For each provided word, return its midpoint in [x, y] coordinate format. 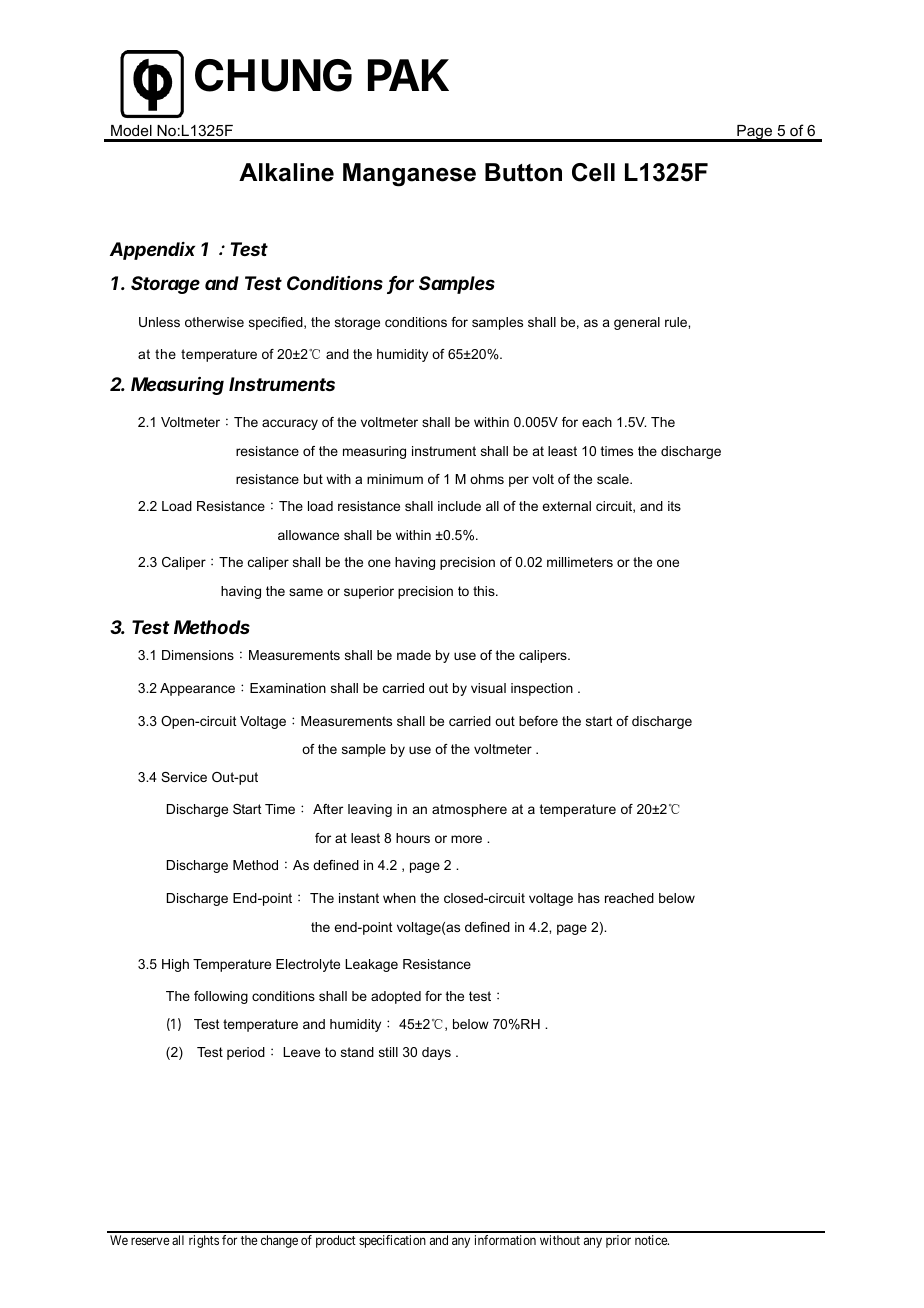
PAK [408, 75]
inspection [542, 689]
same [306, 592]
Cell [593, 172]
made [414, 655]
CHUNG [273, 75]
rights [204, 1241]
